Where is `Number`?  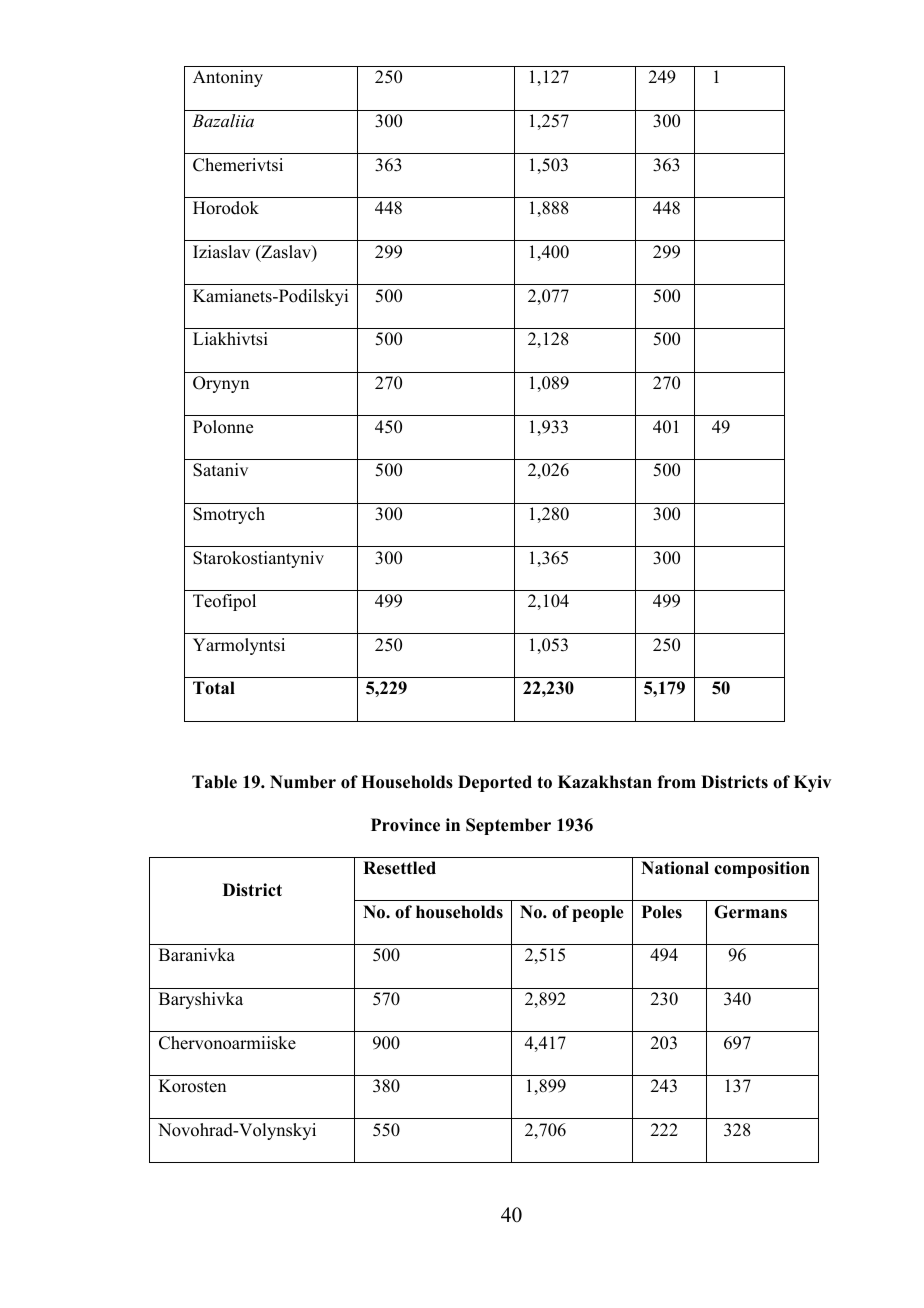
Number is located at coordinates (303, 782).
